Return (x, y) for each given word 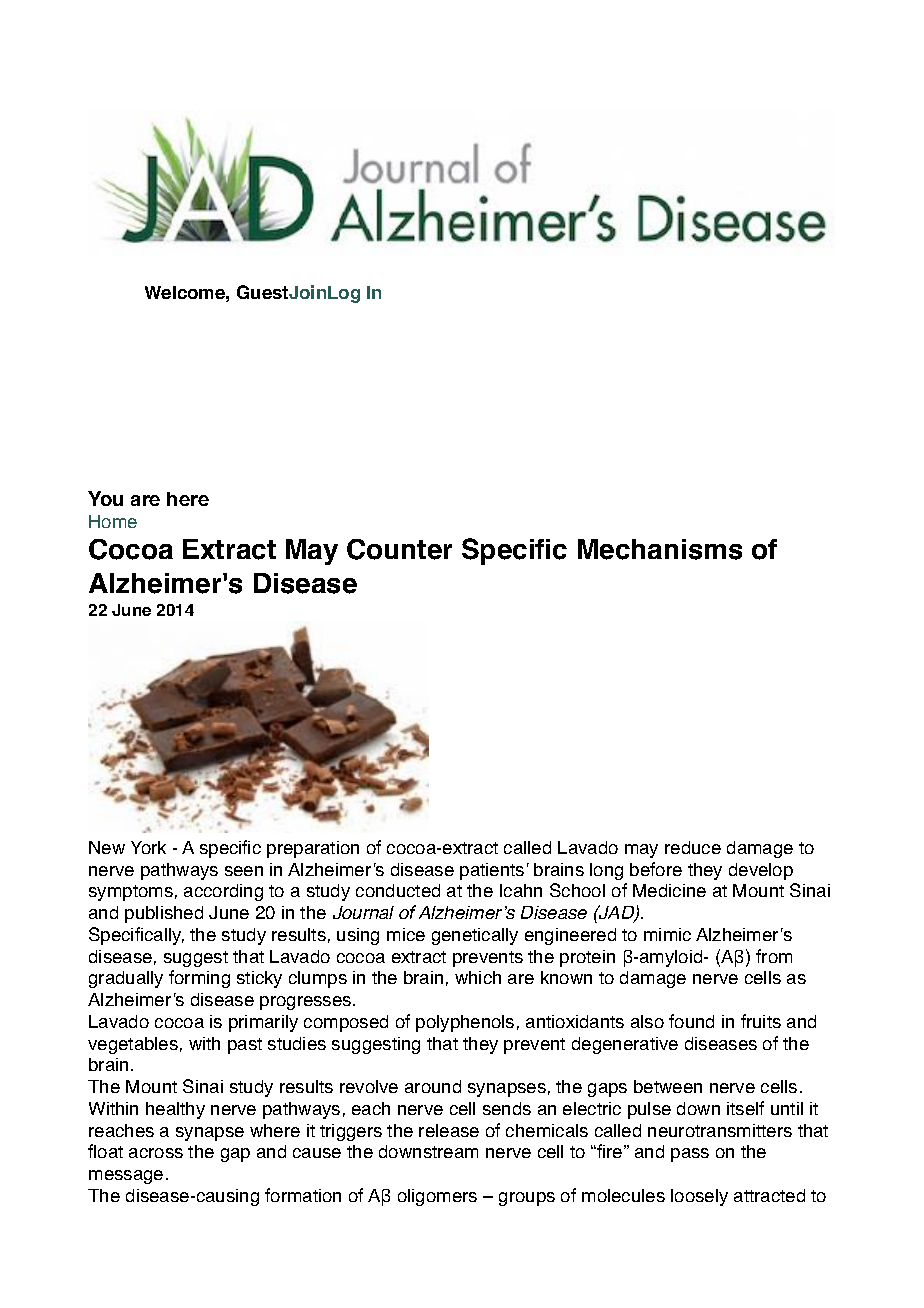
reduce (693, 847)
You (105, 498)
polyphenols (465, 1023)
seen (244, 871)
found (691, 1021)
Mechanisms (660, 549)
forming (199, 979)
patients (492, 871)
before (656, 869)
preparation (313, 849)
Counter (399, 549)
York (148, 847)
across (156, 1153)
